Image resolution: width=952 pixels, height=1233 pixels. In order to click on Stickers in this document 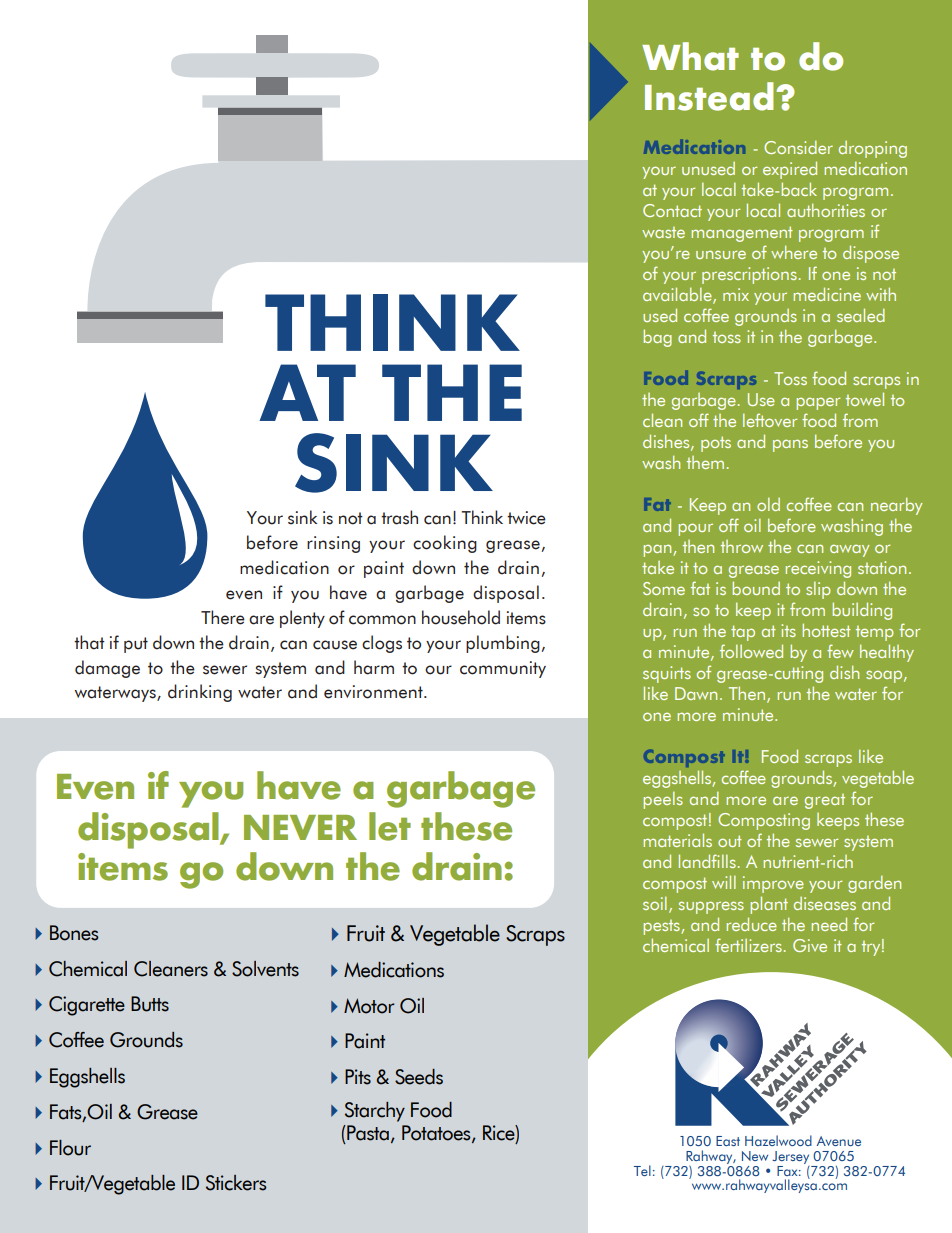, I will do `click(236, 1183)`.
